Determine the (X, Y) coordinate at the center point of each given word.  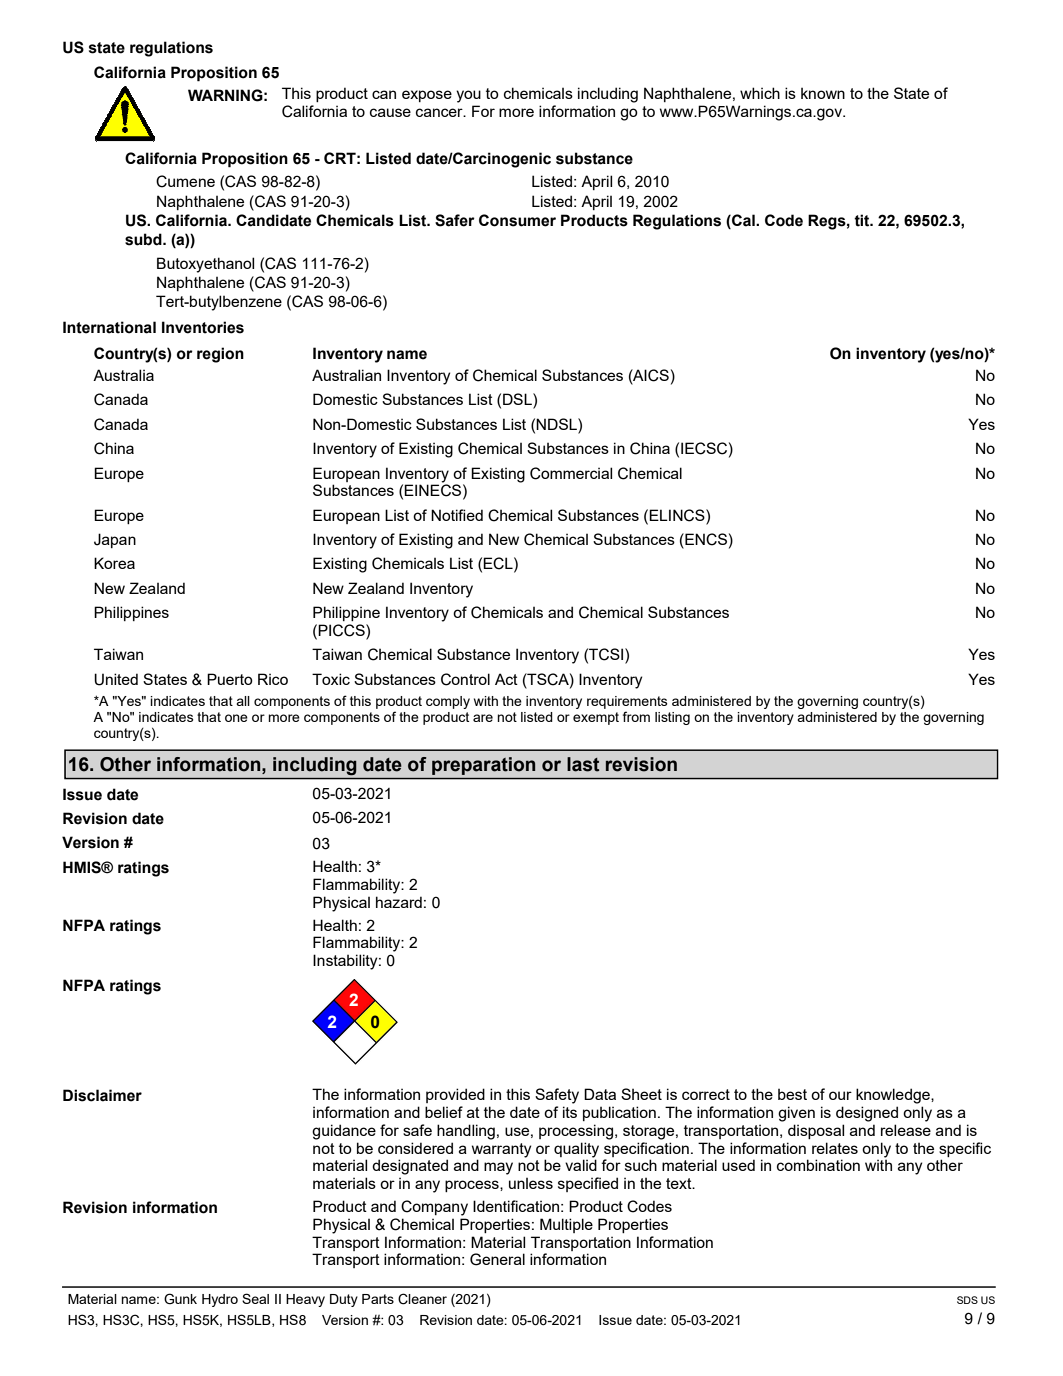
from (636, 716)
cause (390, 112)
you (468, 96)
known (823, 93)
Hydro (220, 1300)
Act (506, 679)
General (497, 1259)
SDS (967, 1300)
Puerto (230, 679)
